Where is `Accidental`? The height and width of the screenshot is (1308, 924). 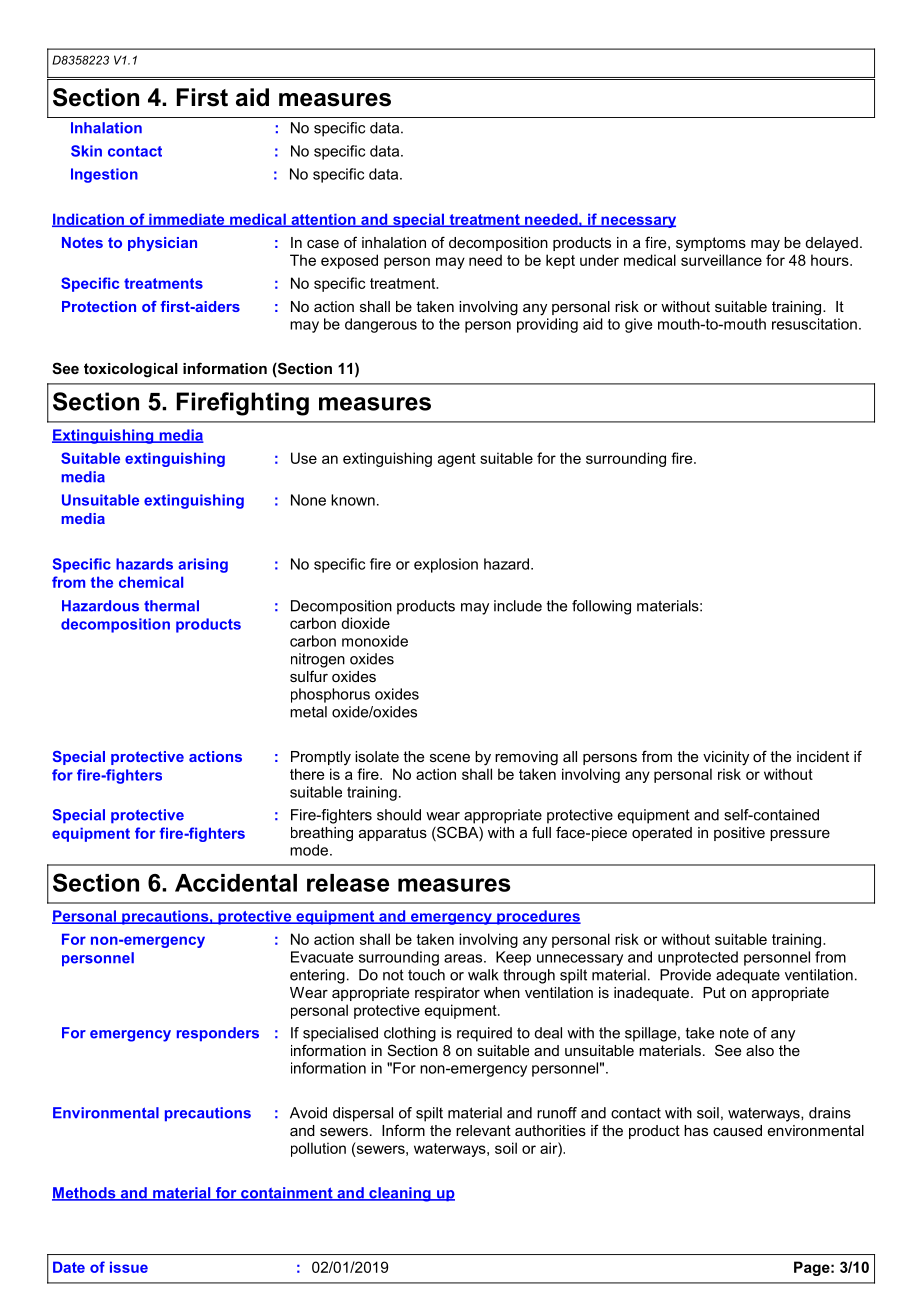
Accidental is located at coordinates (236, 883).
